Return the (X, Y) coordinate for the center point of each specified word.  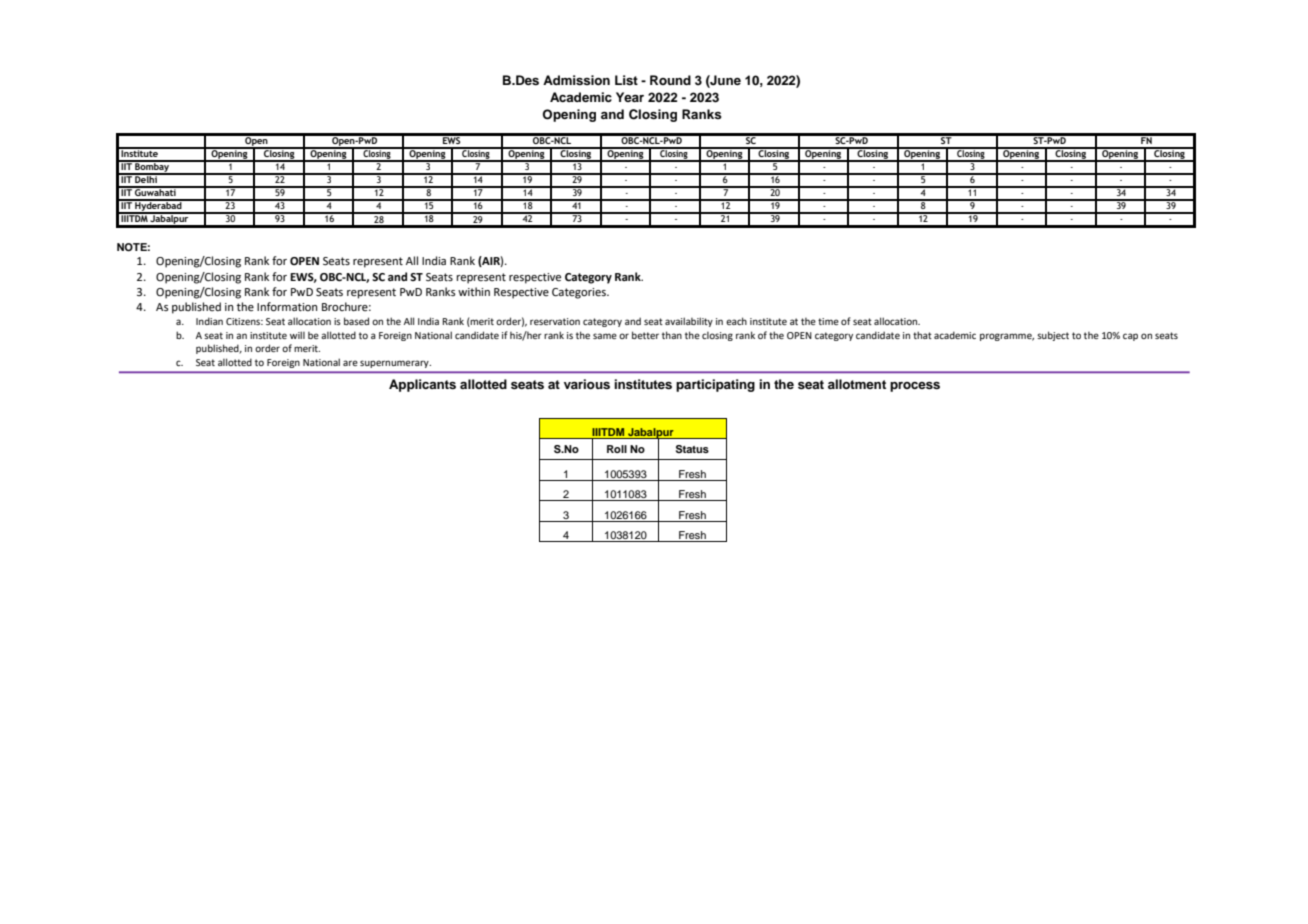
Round (670, 80)
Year (630, 97)
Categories (580, 293)
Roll (617, 449)
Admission (576, 80)
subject (1053, 336)
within (474, 291)
